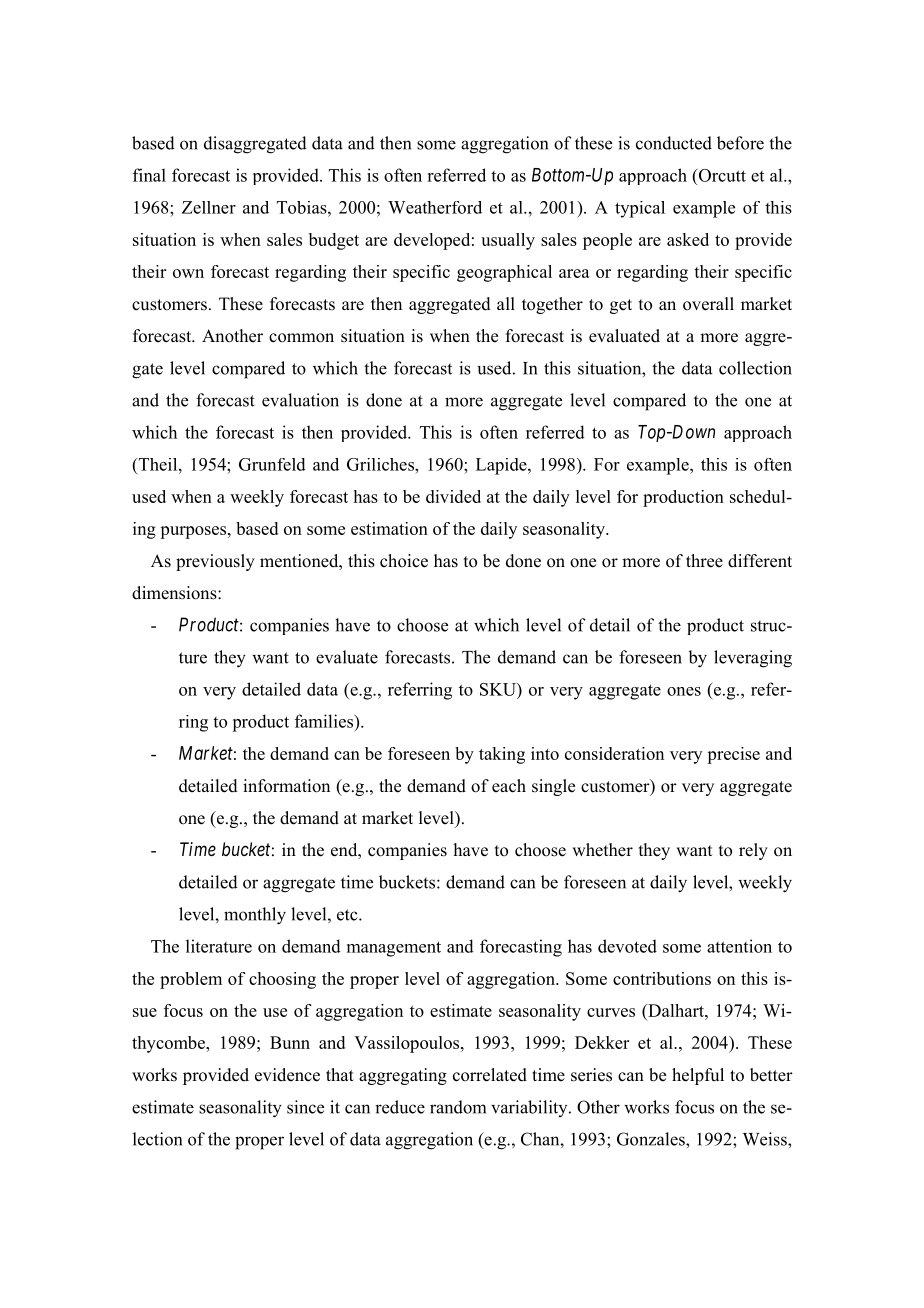  What do you see at coordinates (300, 400) in the document?
I see `evaluation` at bounding box center [300, 400].
